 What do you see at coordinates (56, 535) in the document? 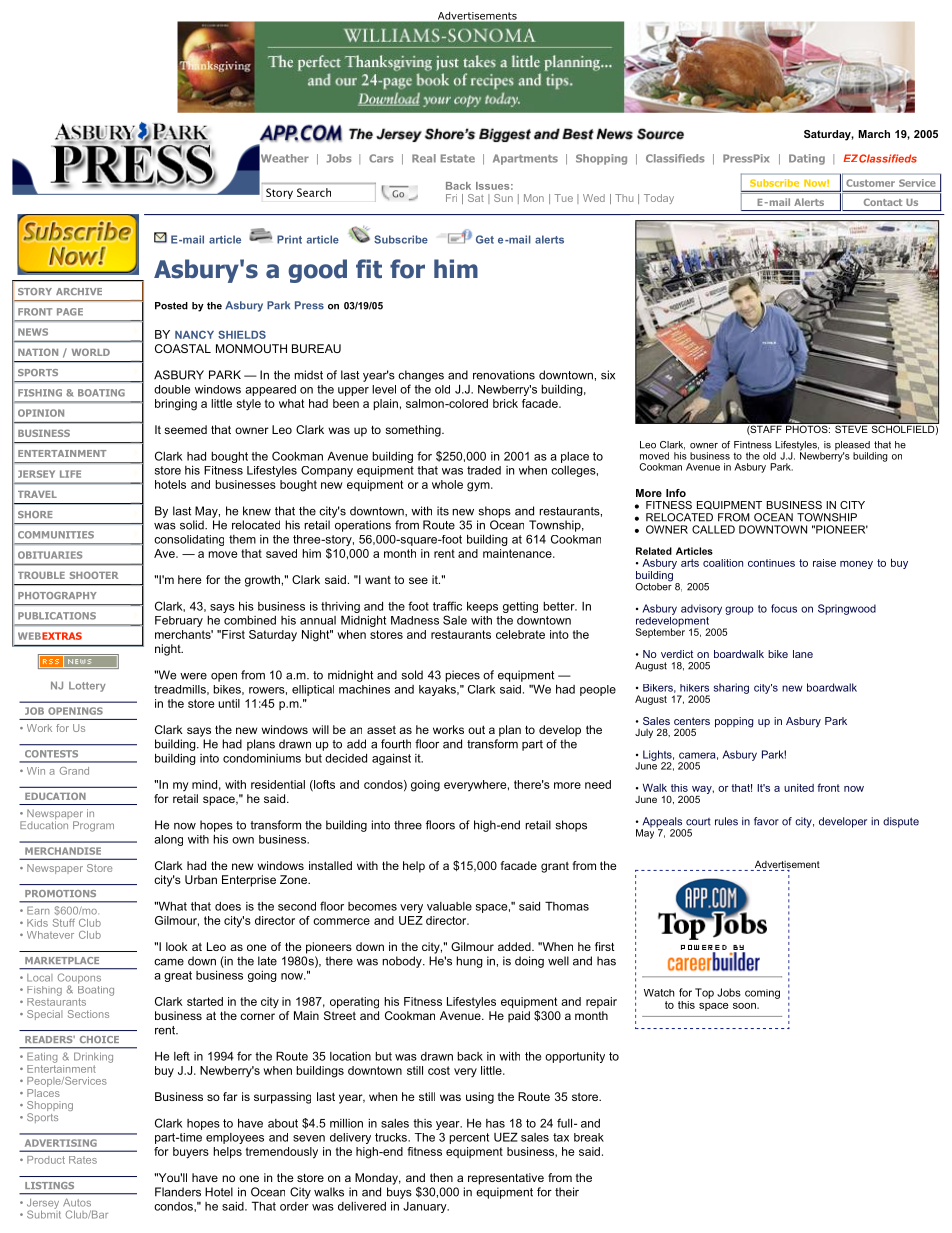
I see `COMMUNITIES` at bounding box center [56, 535].
